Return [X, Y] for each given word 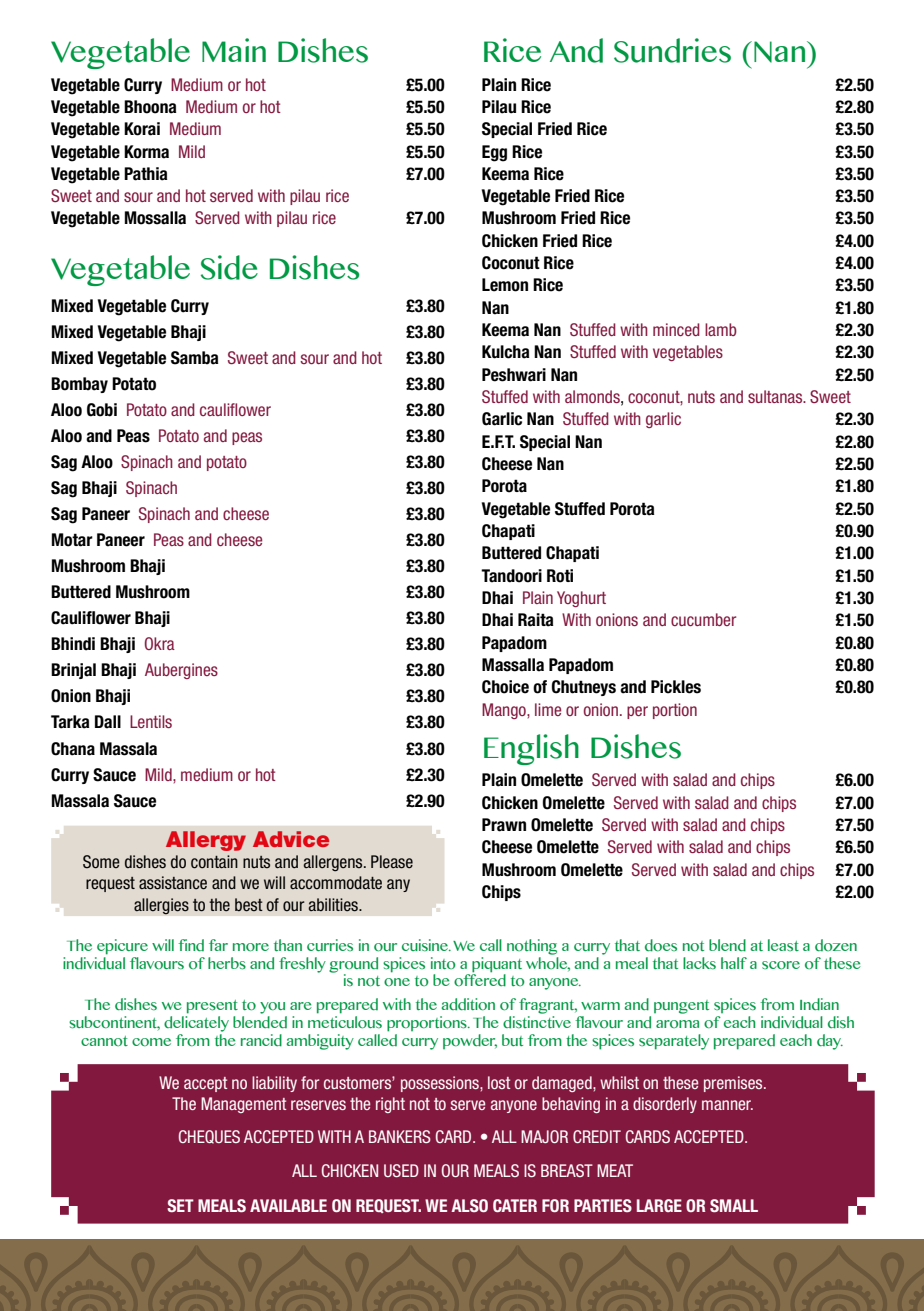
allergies [161, 906]
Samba [194, 358]
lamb [721, 329]
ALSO [469, 1205]
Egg [494, 153]
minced [676, 329]
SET [180, 1205]
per [637, 712]
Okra [160, 643]
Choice [505, 687]
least [783, 945]
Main [234, 50]
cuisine [426, 945]
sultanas [776, 396]
